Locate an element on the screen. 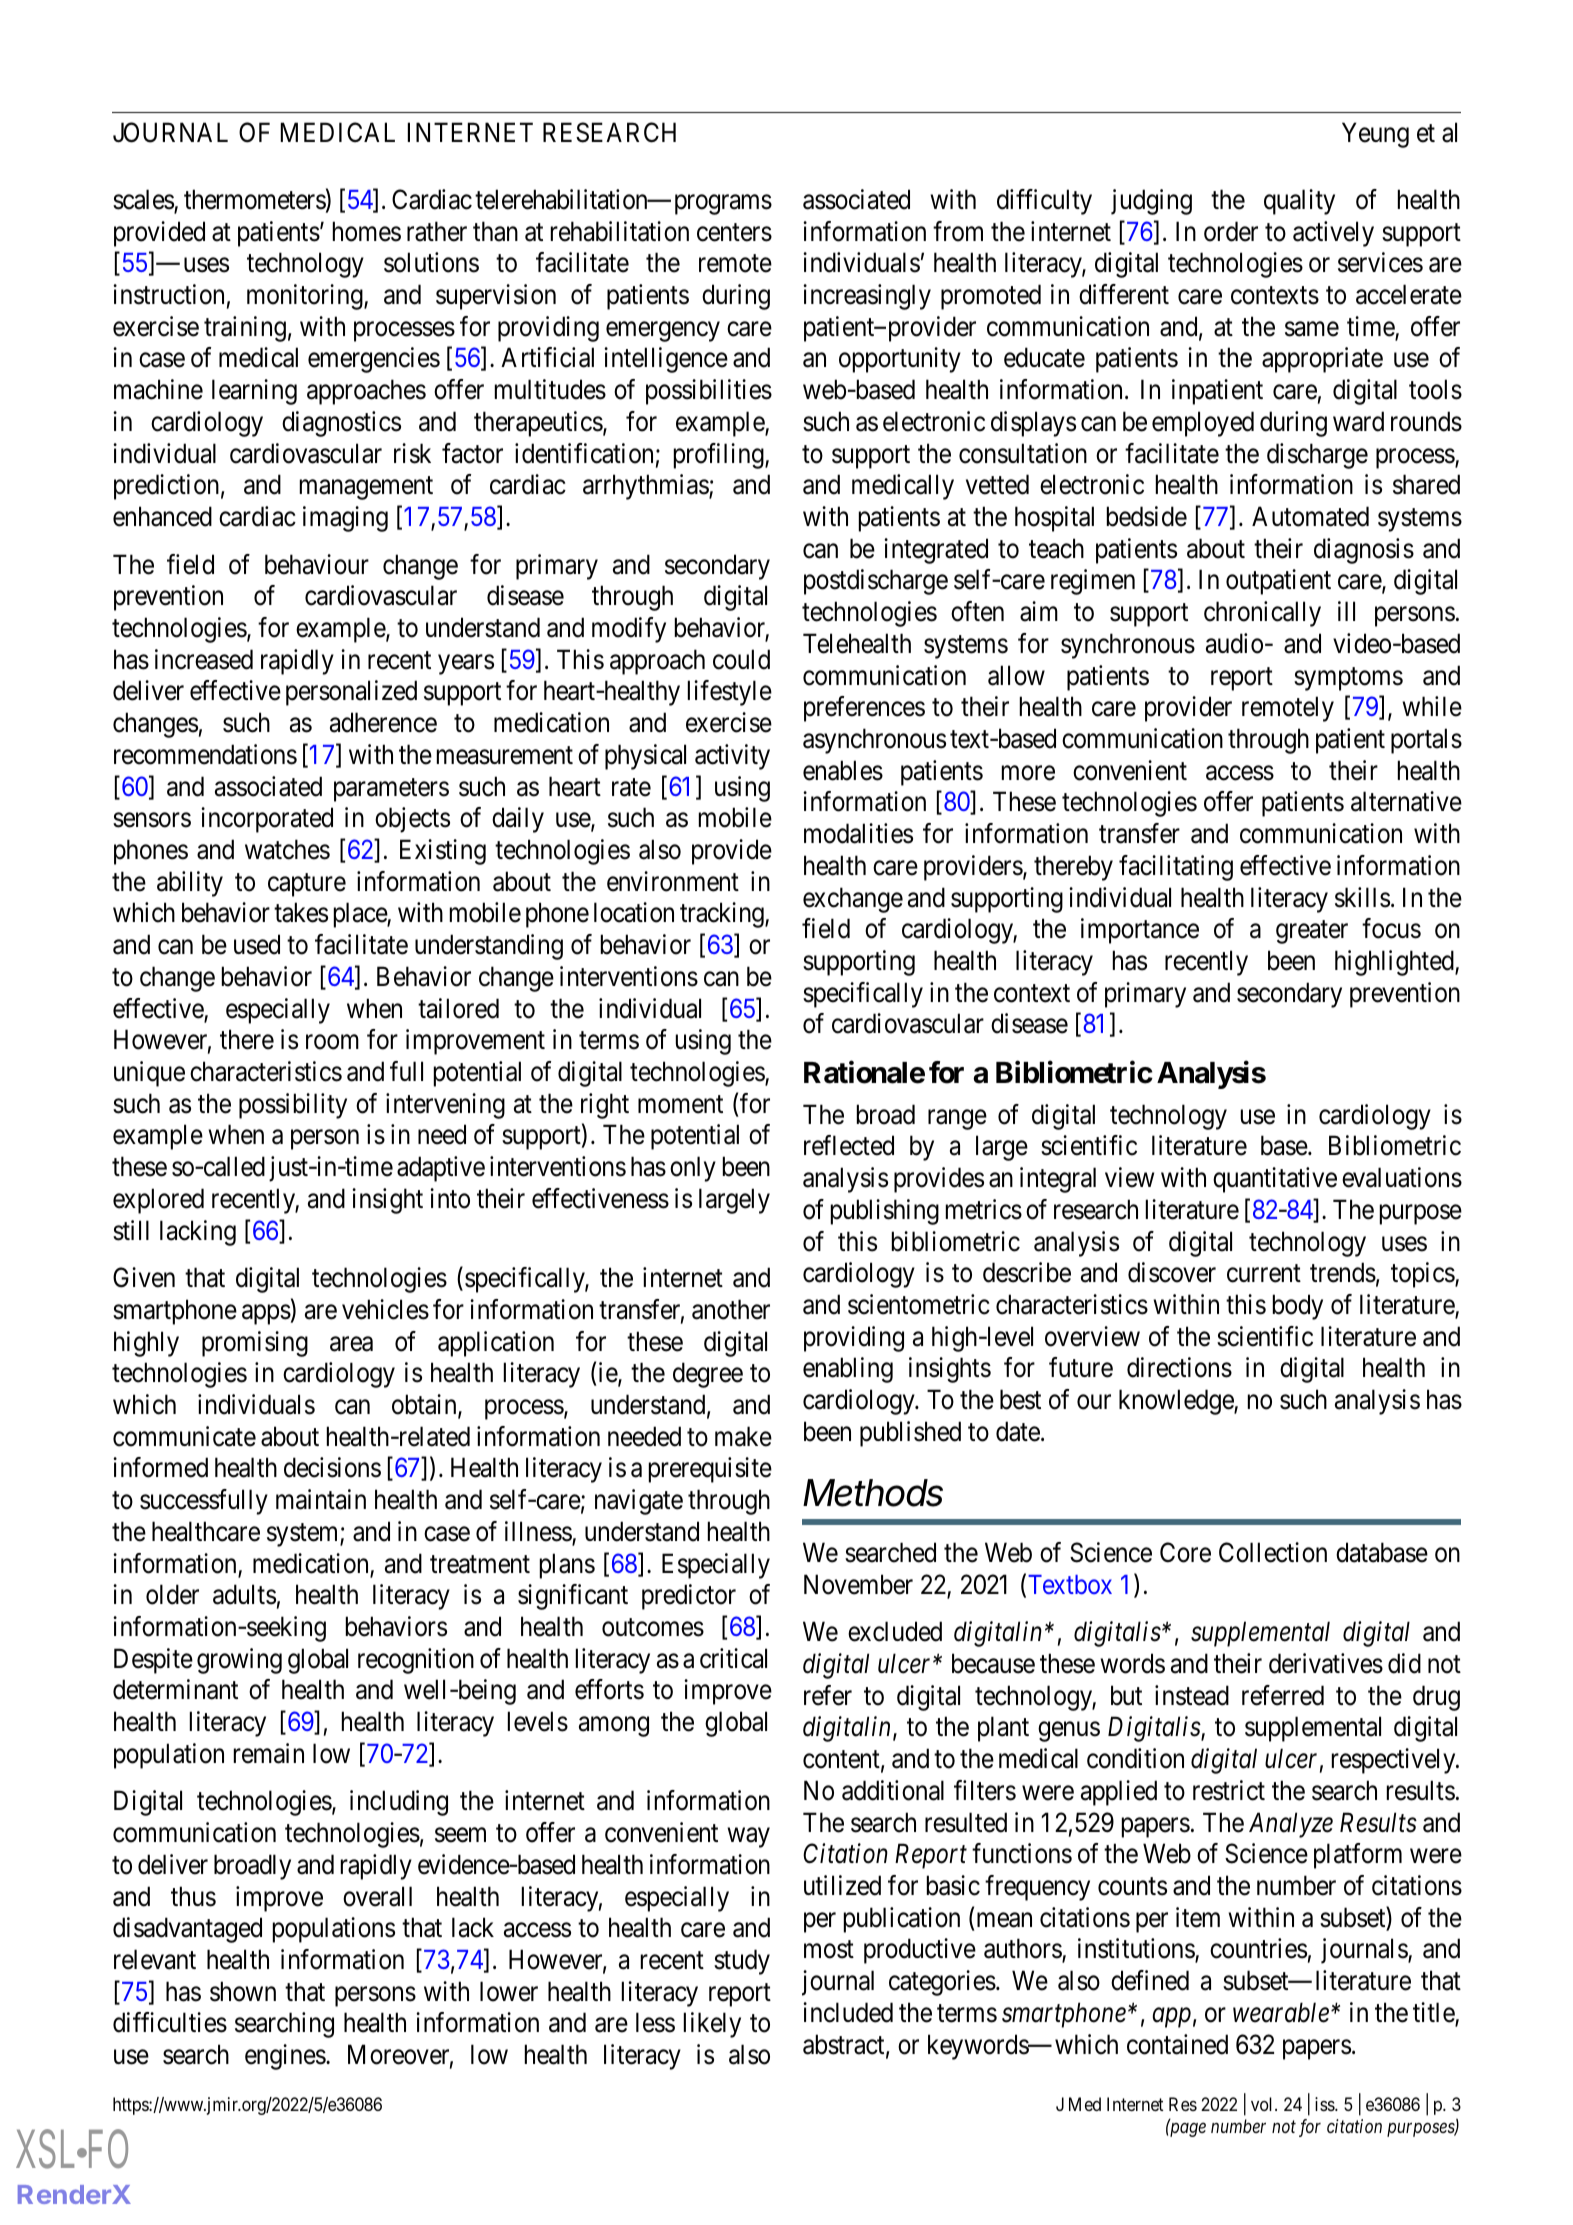 The height and width of the screenshot is (2225, 1573). likely is located at coordinates (712, 2025).
